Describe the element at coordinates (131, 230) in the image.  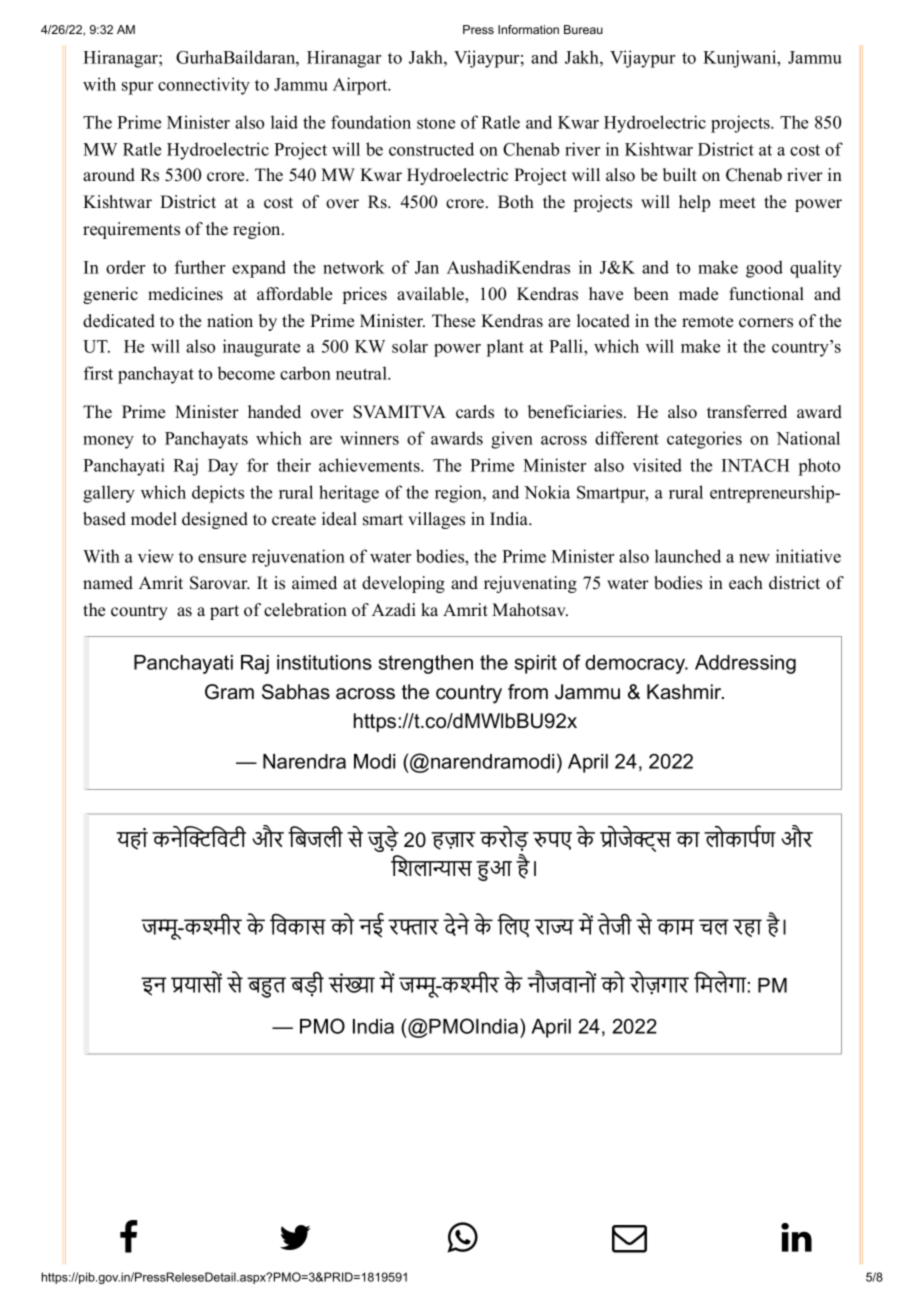
I see `requirements` at that location.
